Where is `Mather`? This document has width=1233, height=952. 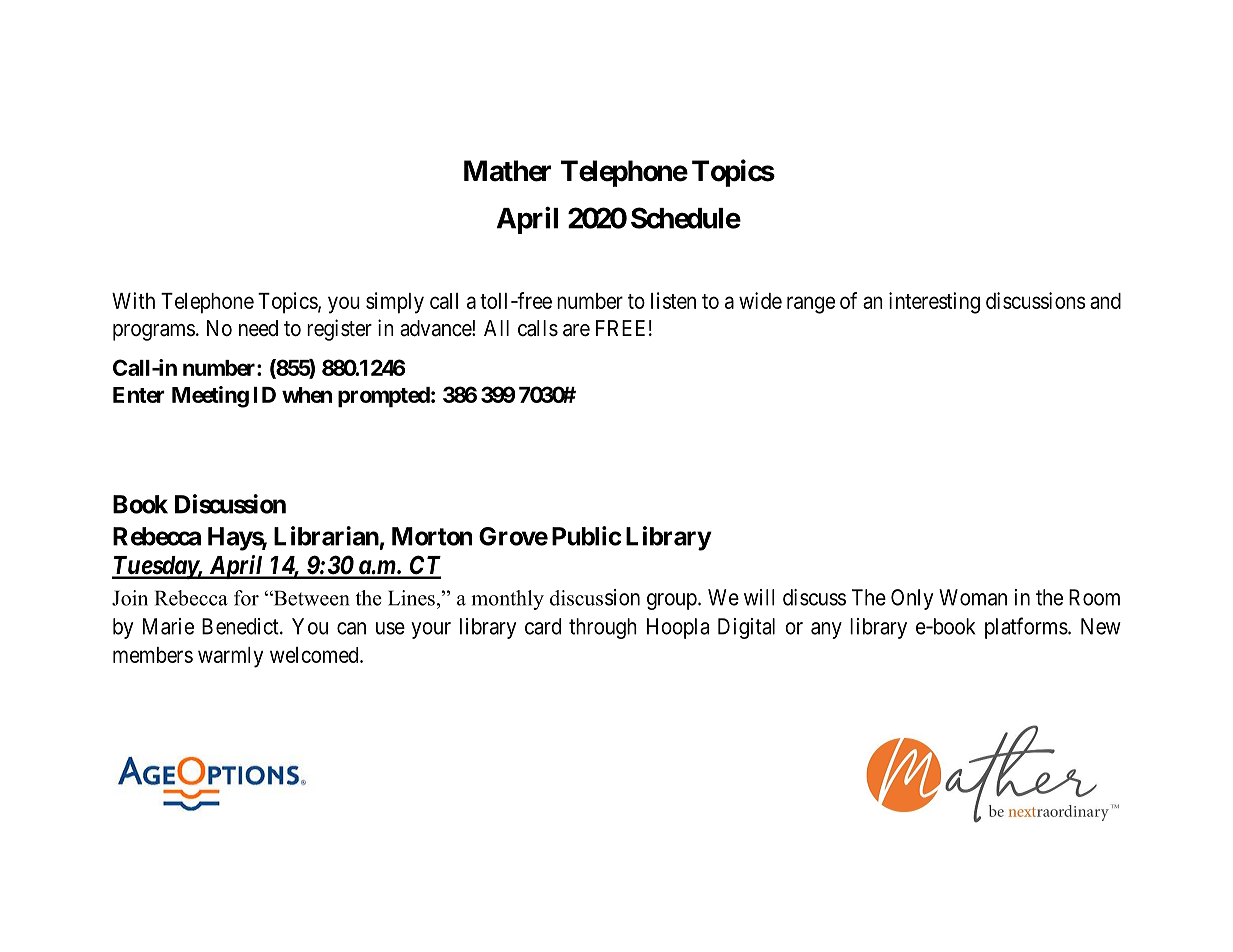 Mather is located at coordinates (507, 171).
